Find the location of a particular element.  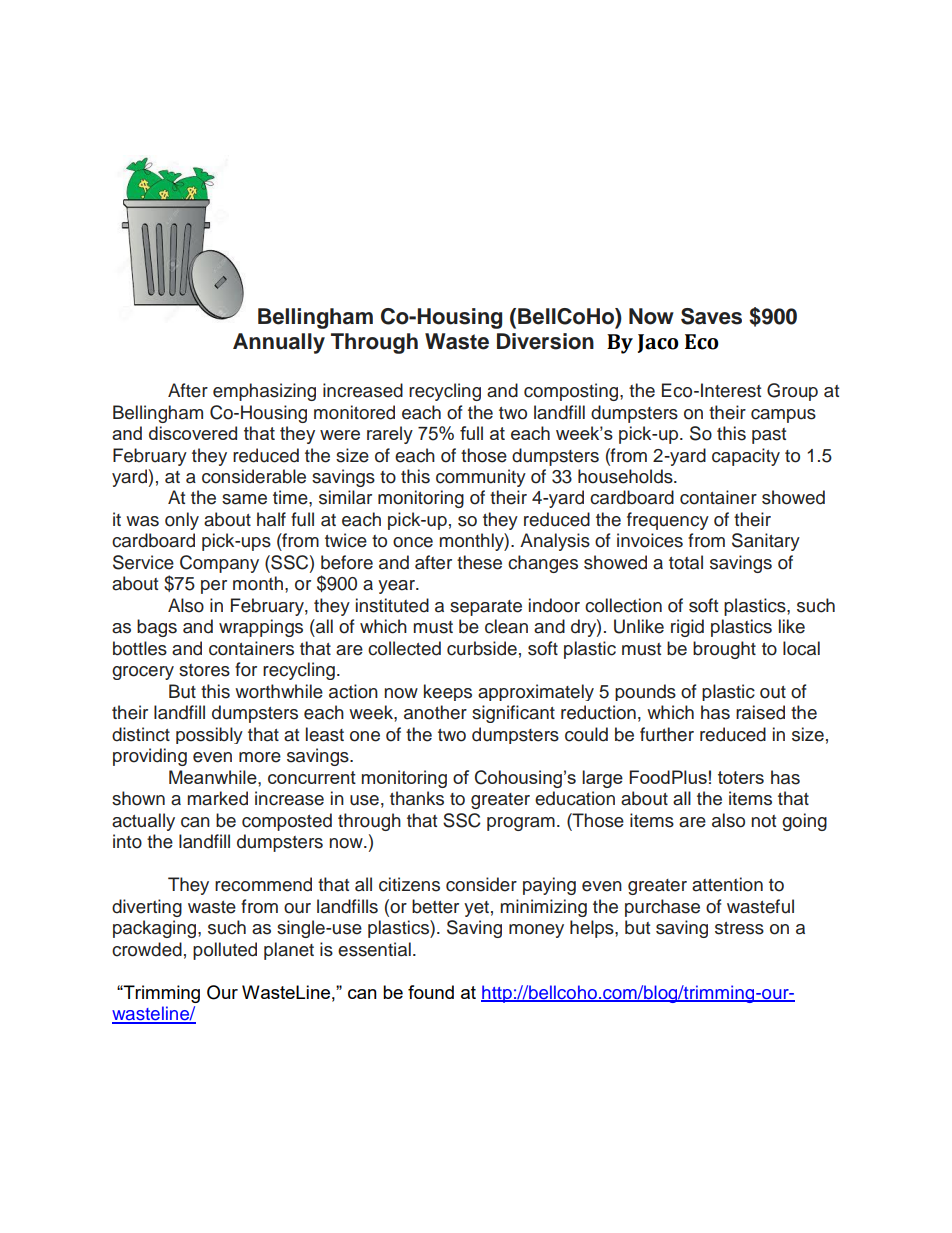

Annually is located at coordinates (279, 343).
